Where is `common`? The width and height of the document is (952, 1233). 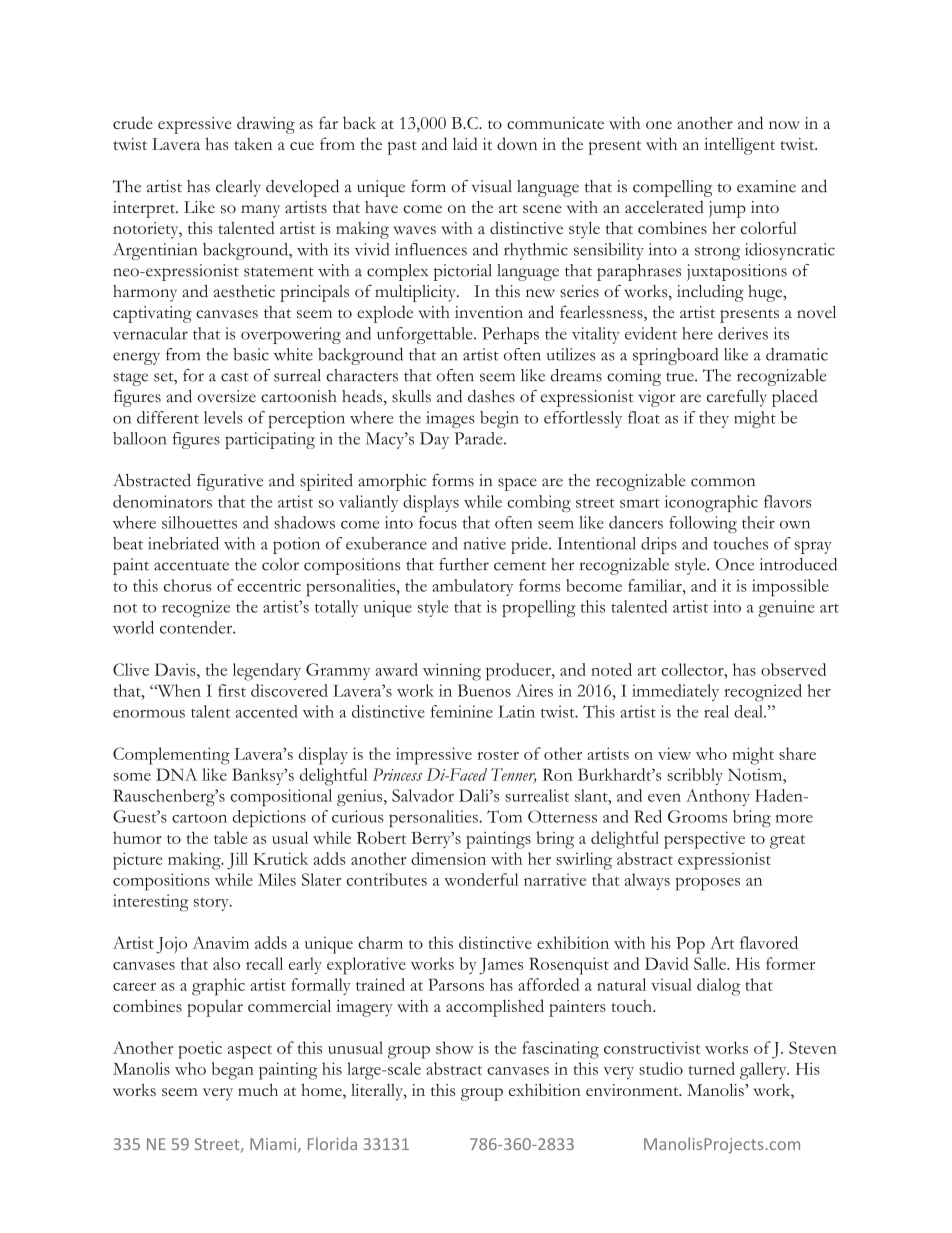 common is located at coordinates (723, 482).
